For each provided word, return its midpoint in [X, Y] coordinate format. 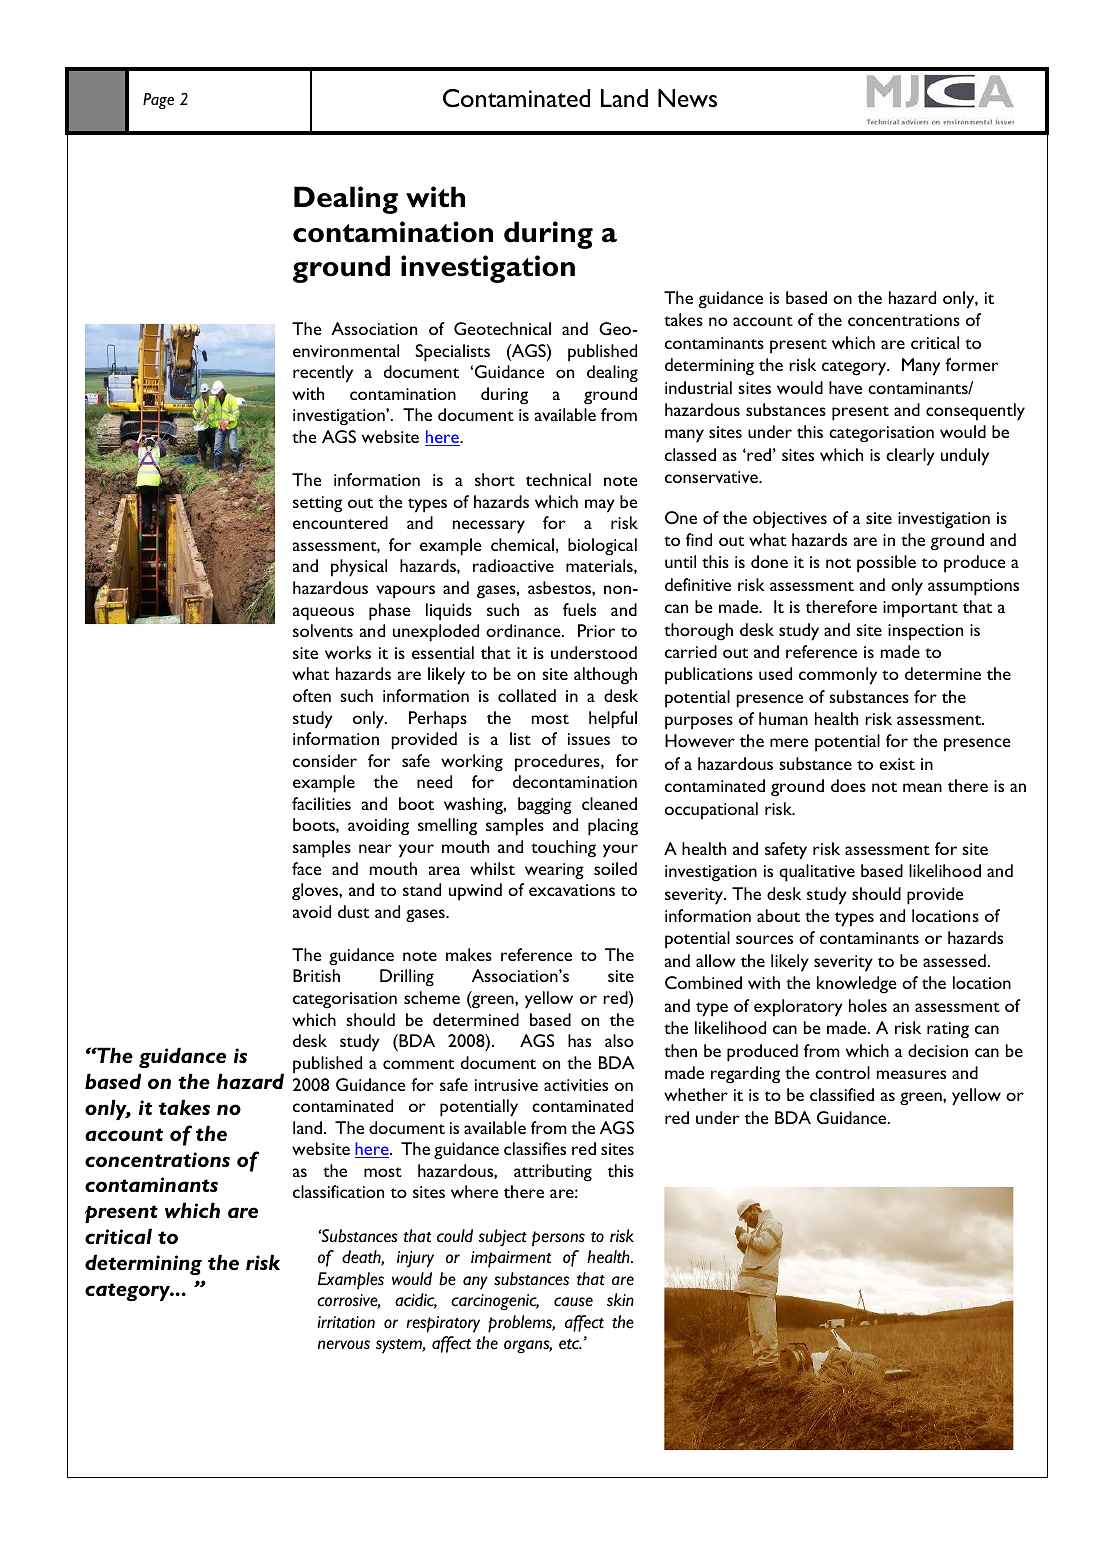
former [971, 364]
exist [897, 764]
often [312, 695]
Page [158, 101]
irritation [346, 1322]
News [687, 98]
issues [589, 739]
